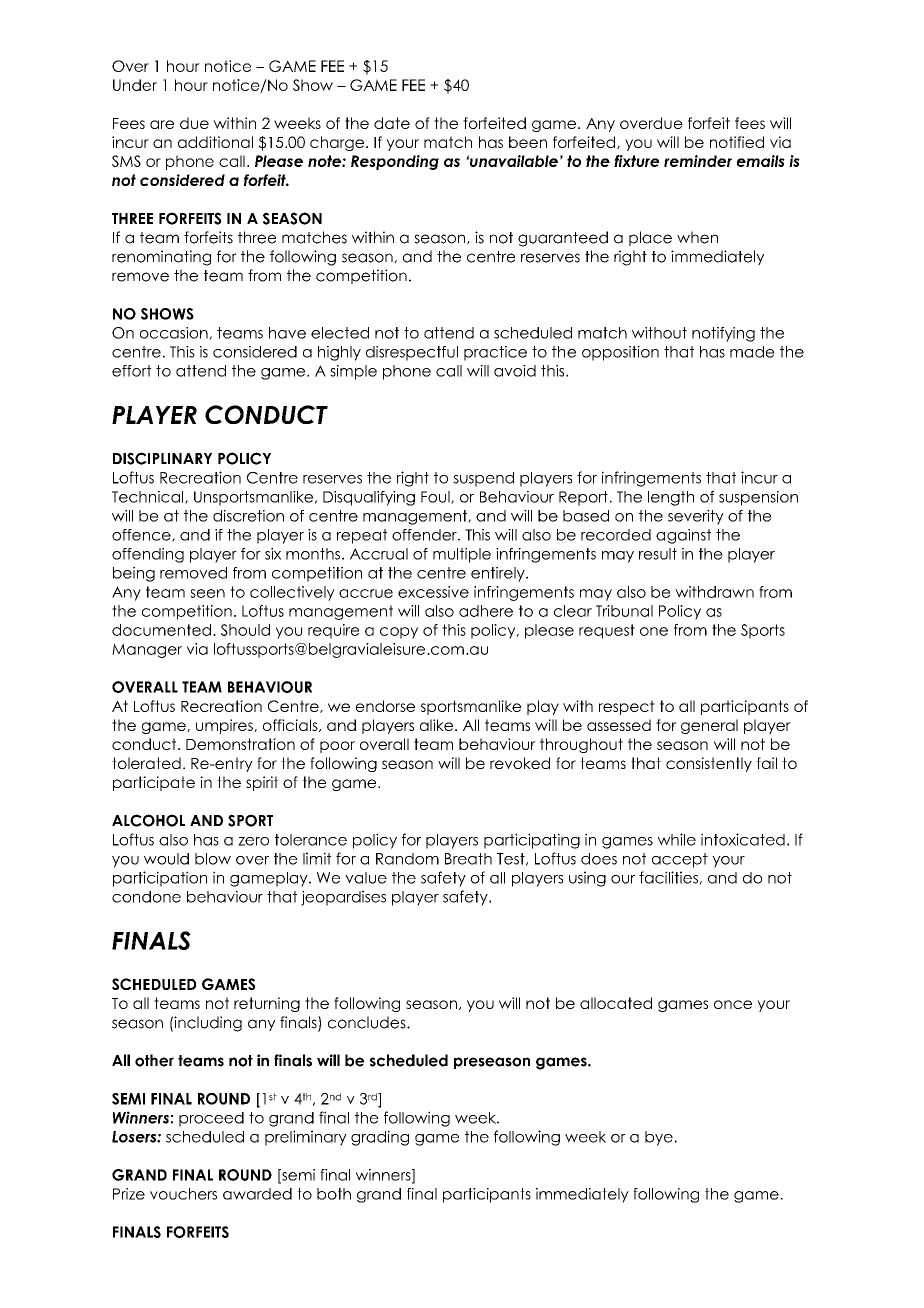  What do you see at coordinates (225, 726) in the screenshot?
I see `umpires` at bounding box center [225, 726].
